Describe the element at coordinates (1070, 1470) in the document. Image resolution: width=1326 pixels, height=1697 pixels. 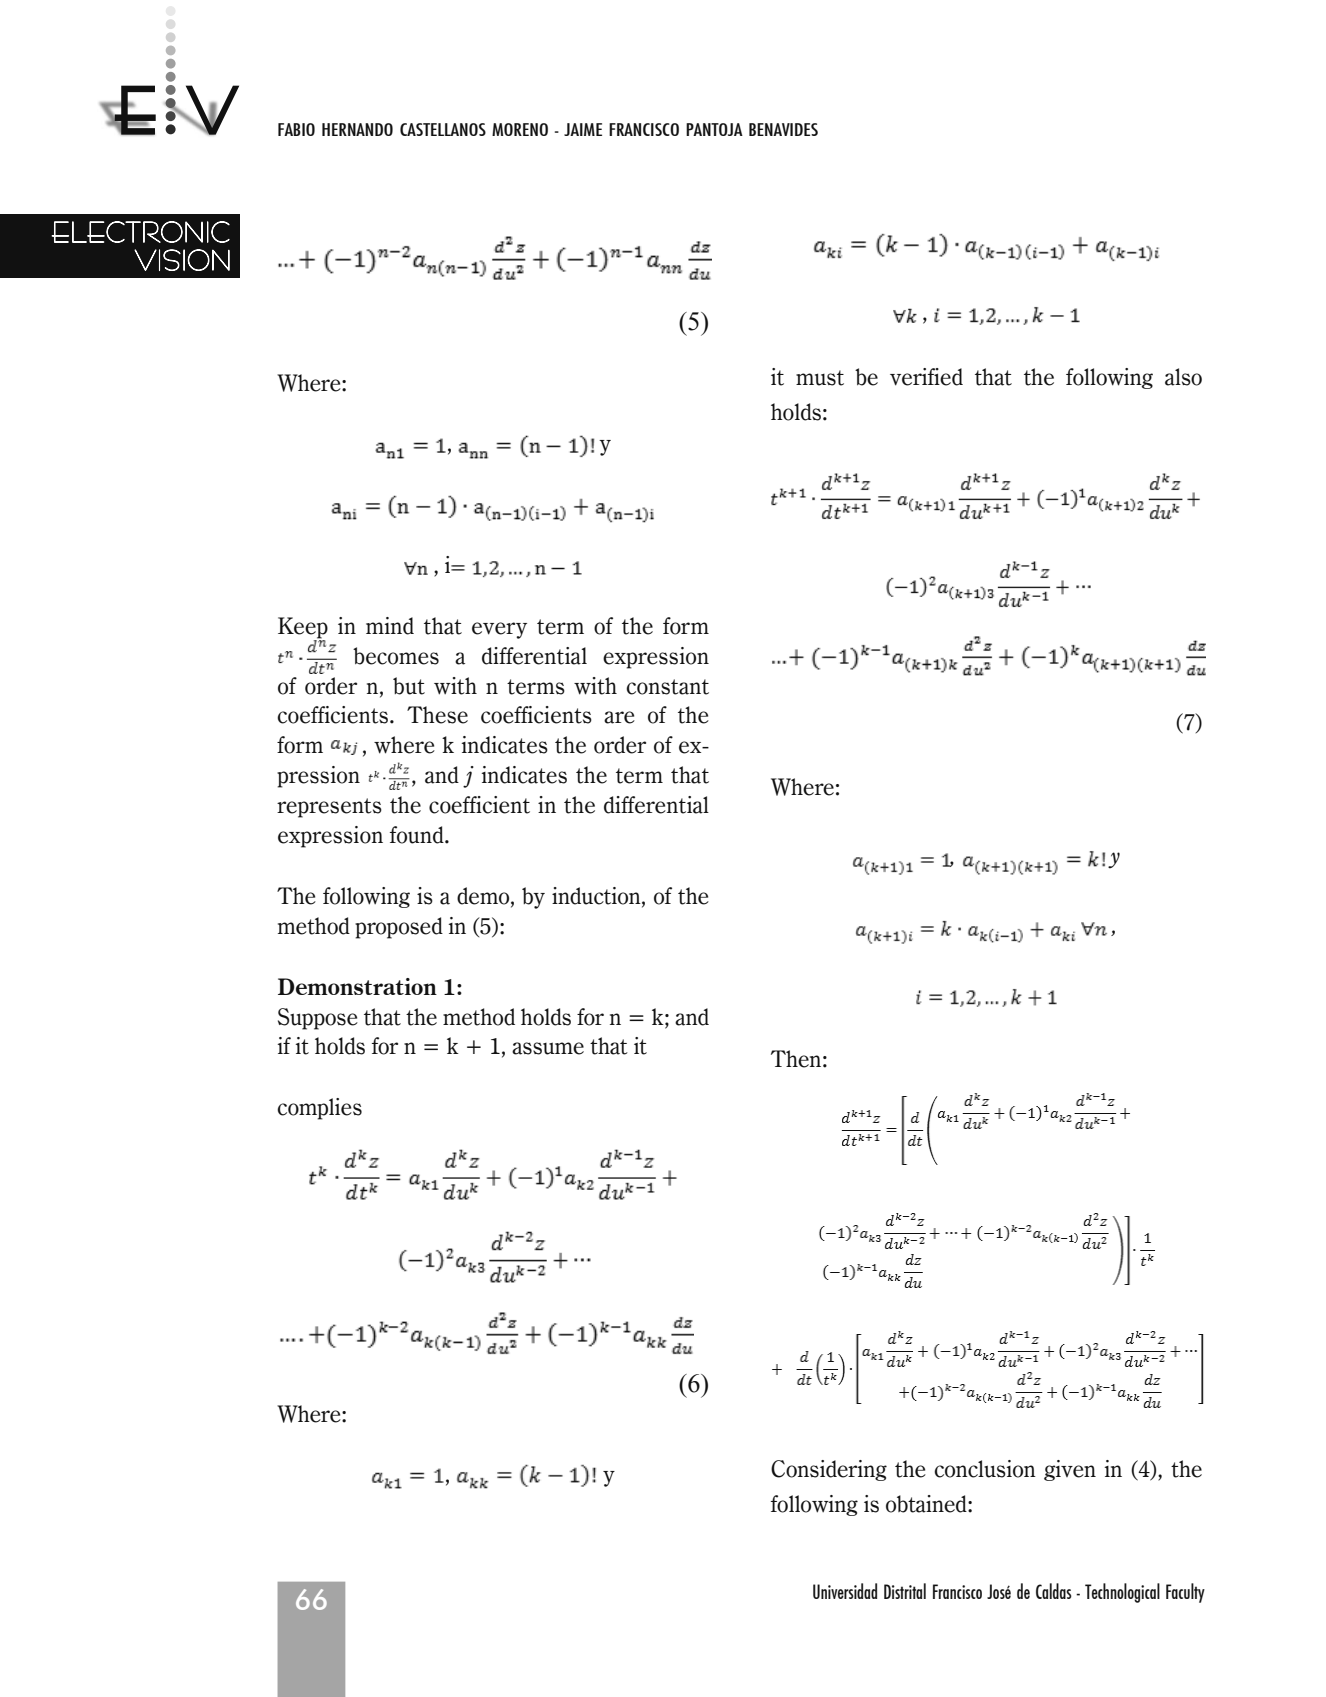
I see `given` at that location.
